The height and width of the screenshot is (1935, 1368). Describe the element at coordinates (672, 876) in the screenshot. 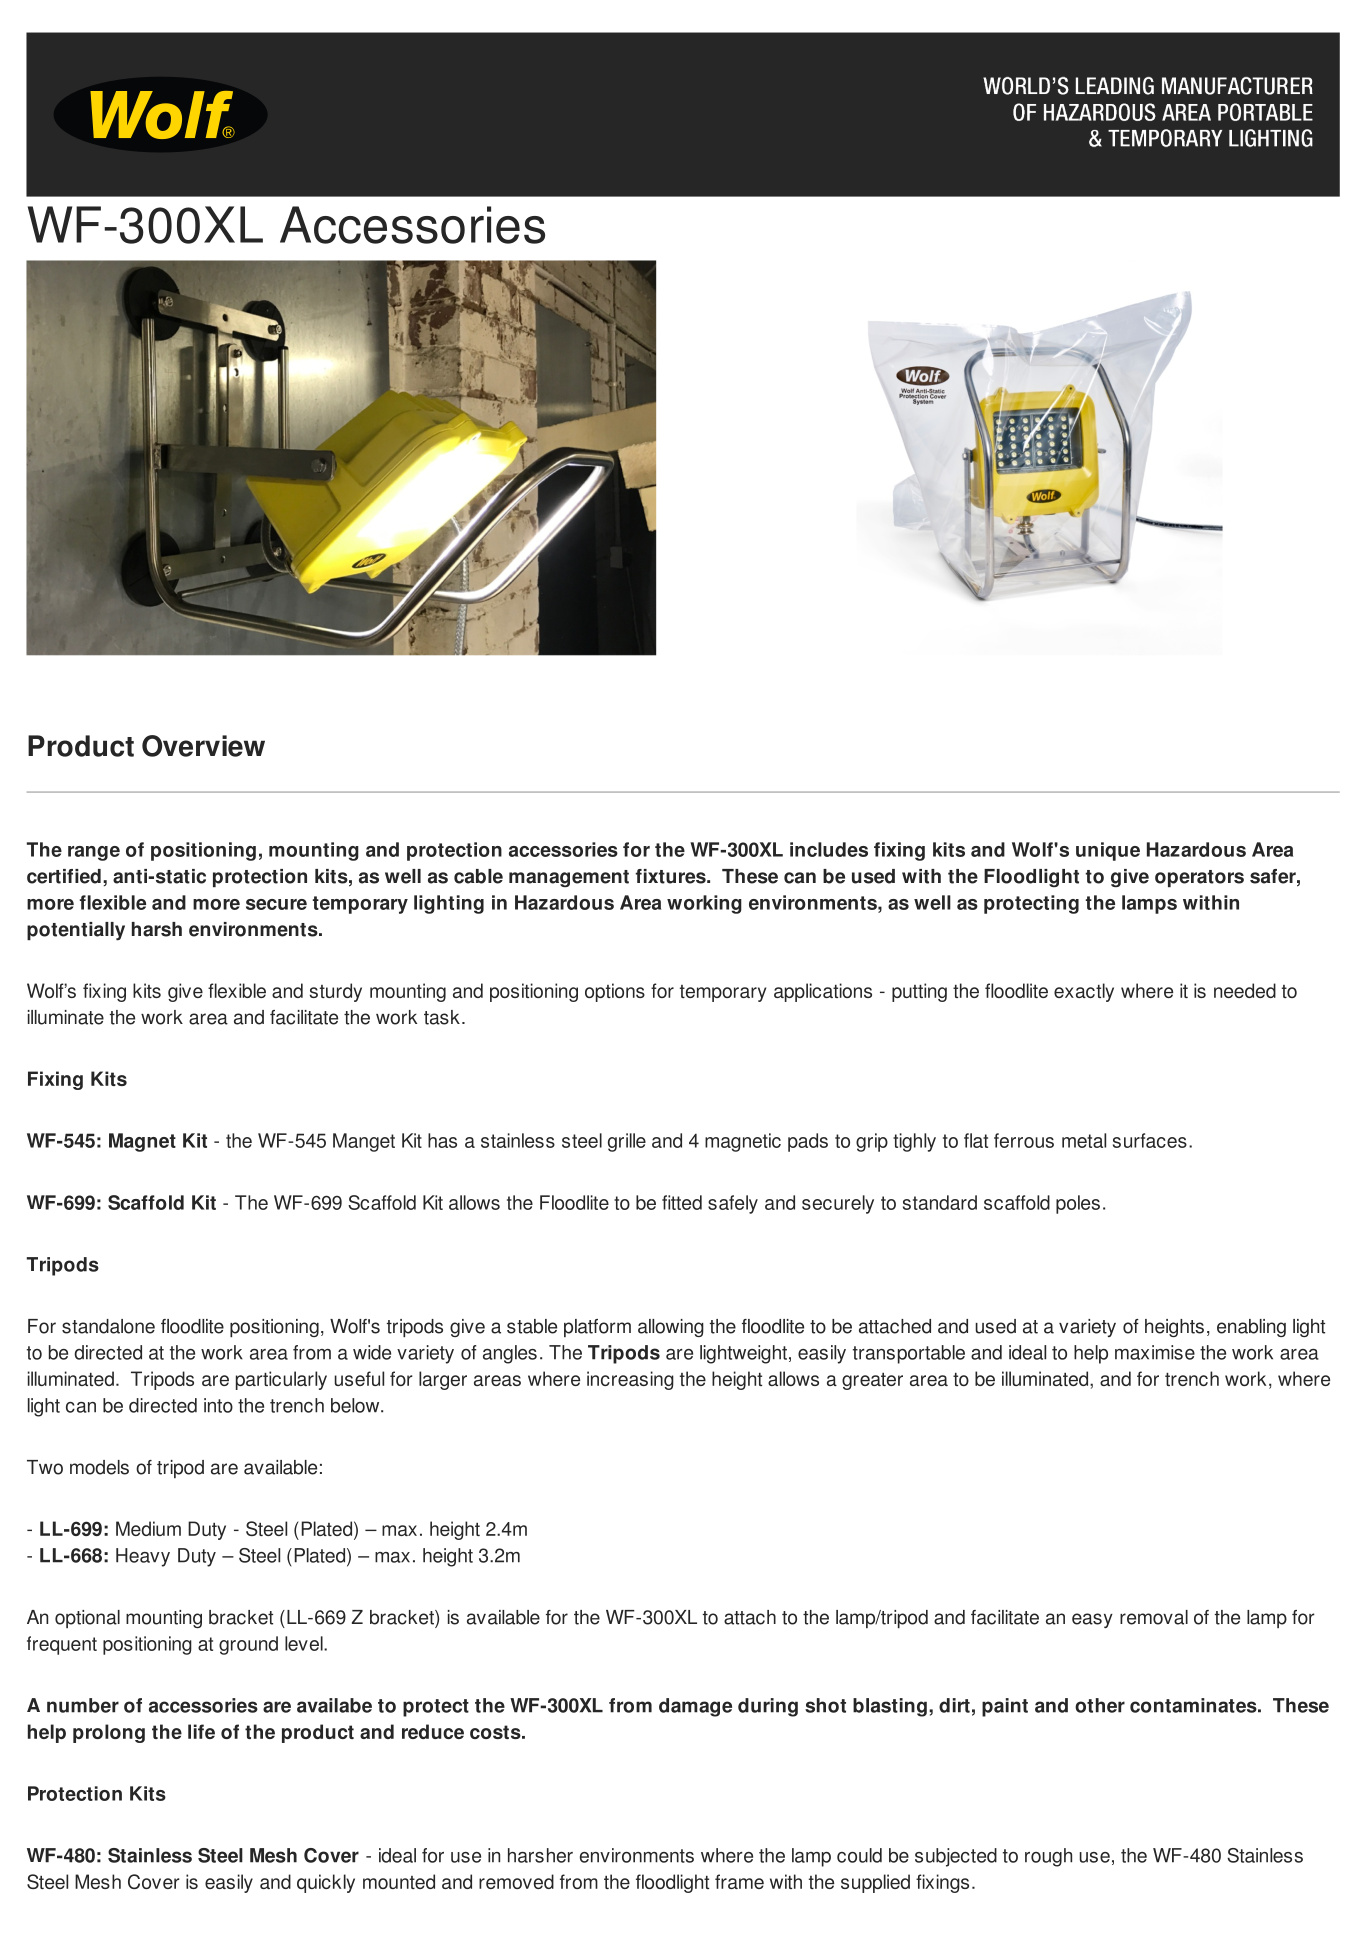

I see `fixtures` at that location.
